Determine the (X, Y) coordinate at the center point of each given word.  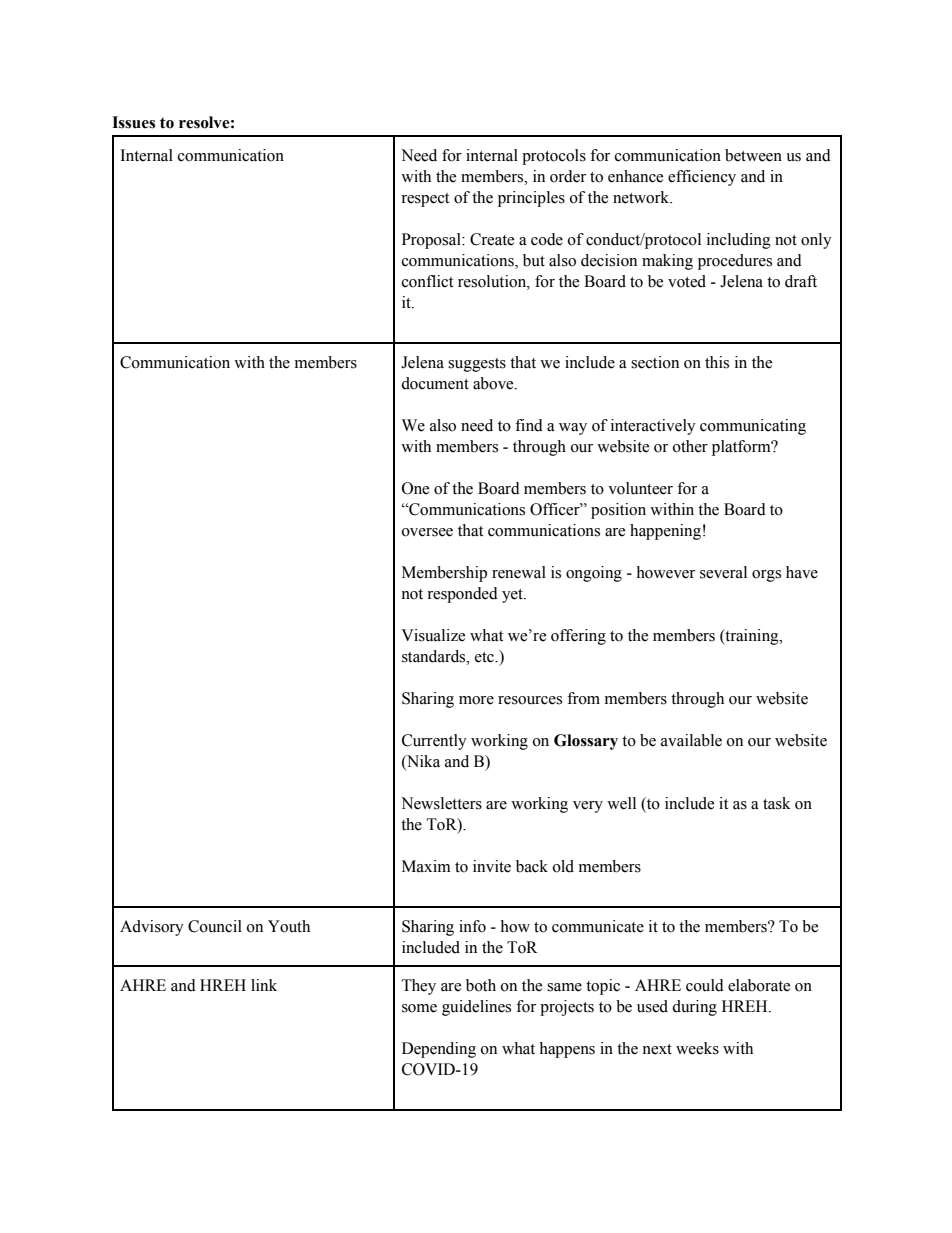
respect (425, 200)
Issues (133, 122)
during (694, 1008)
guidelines (476, 1008)
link (264, 985)
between (753, 155)
